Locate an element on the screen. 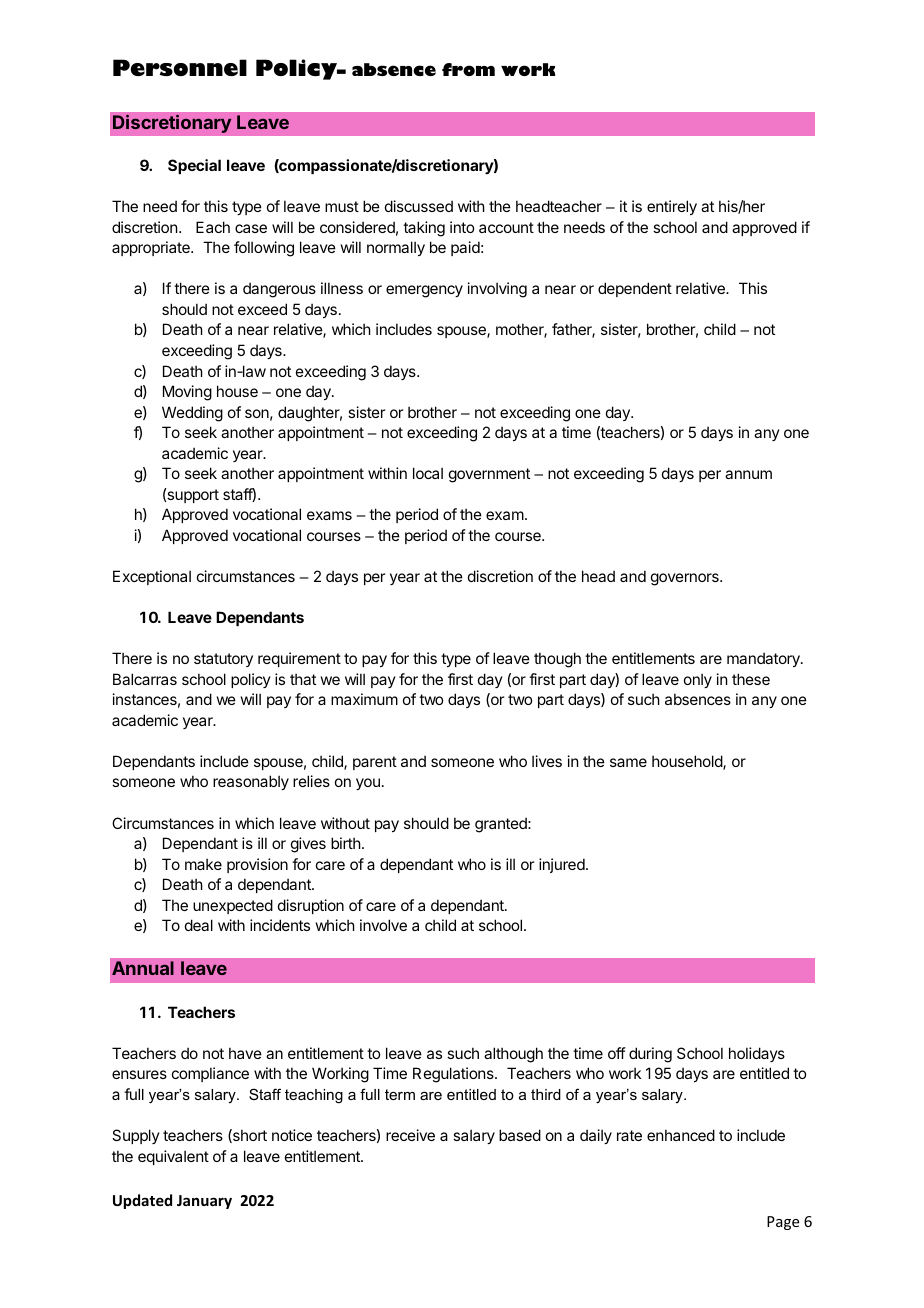 The width and height of the screenshot is (924, 1308). make is located at coordinates (203, 864).
